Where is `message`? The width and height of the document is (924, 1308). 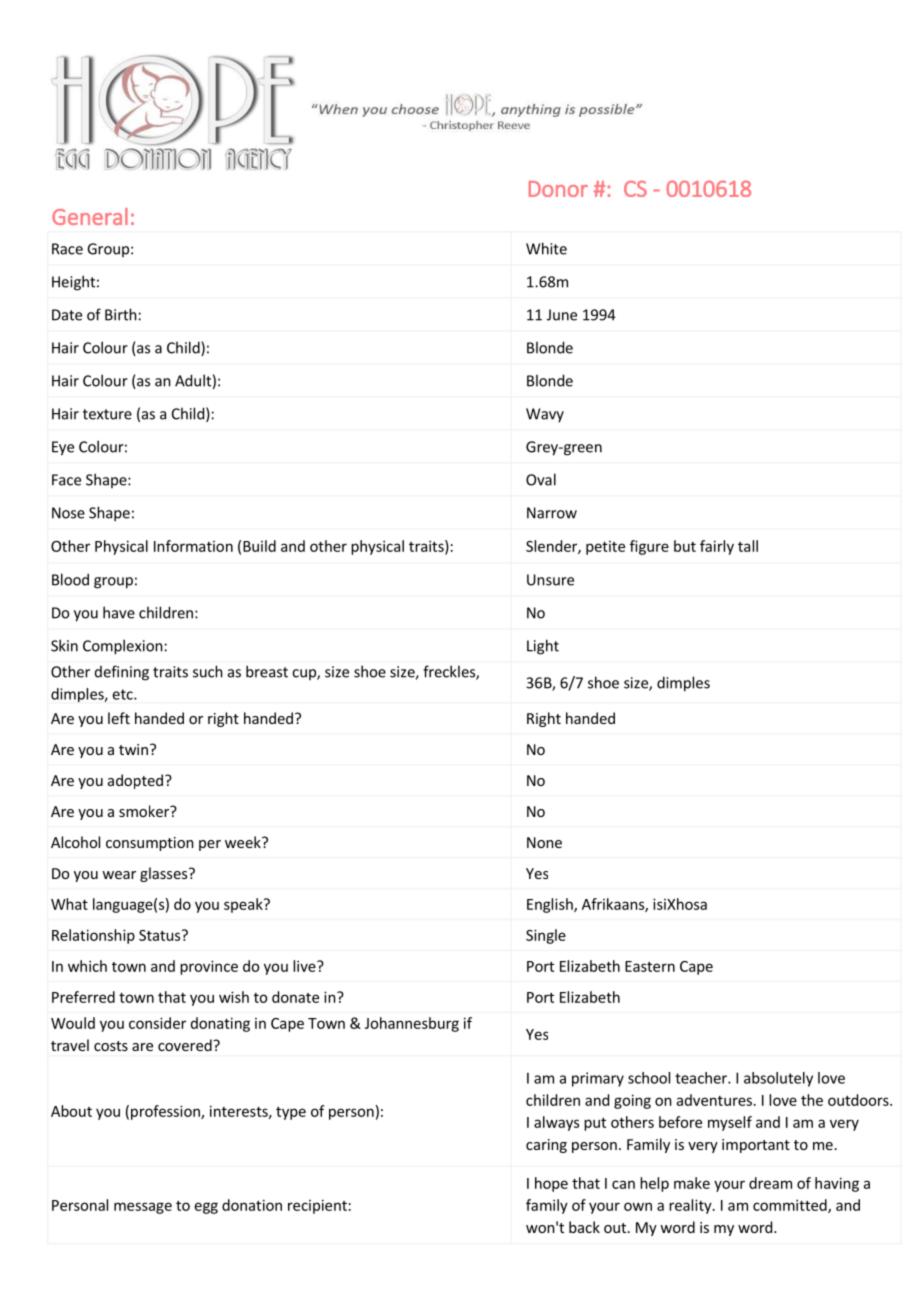
message is located at coordinates (143, 1208).
